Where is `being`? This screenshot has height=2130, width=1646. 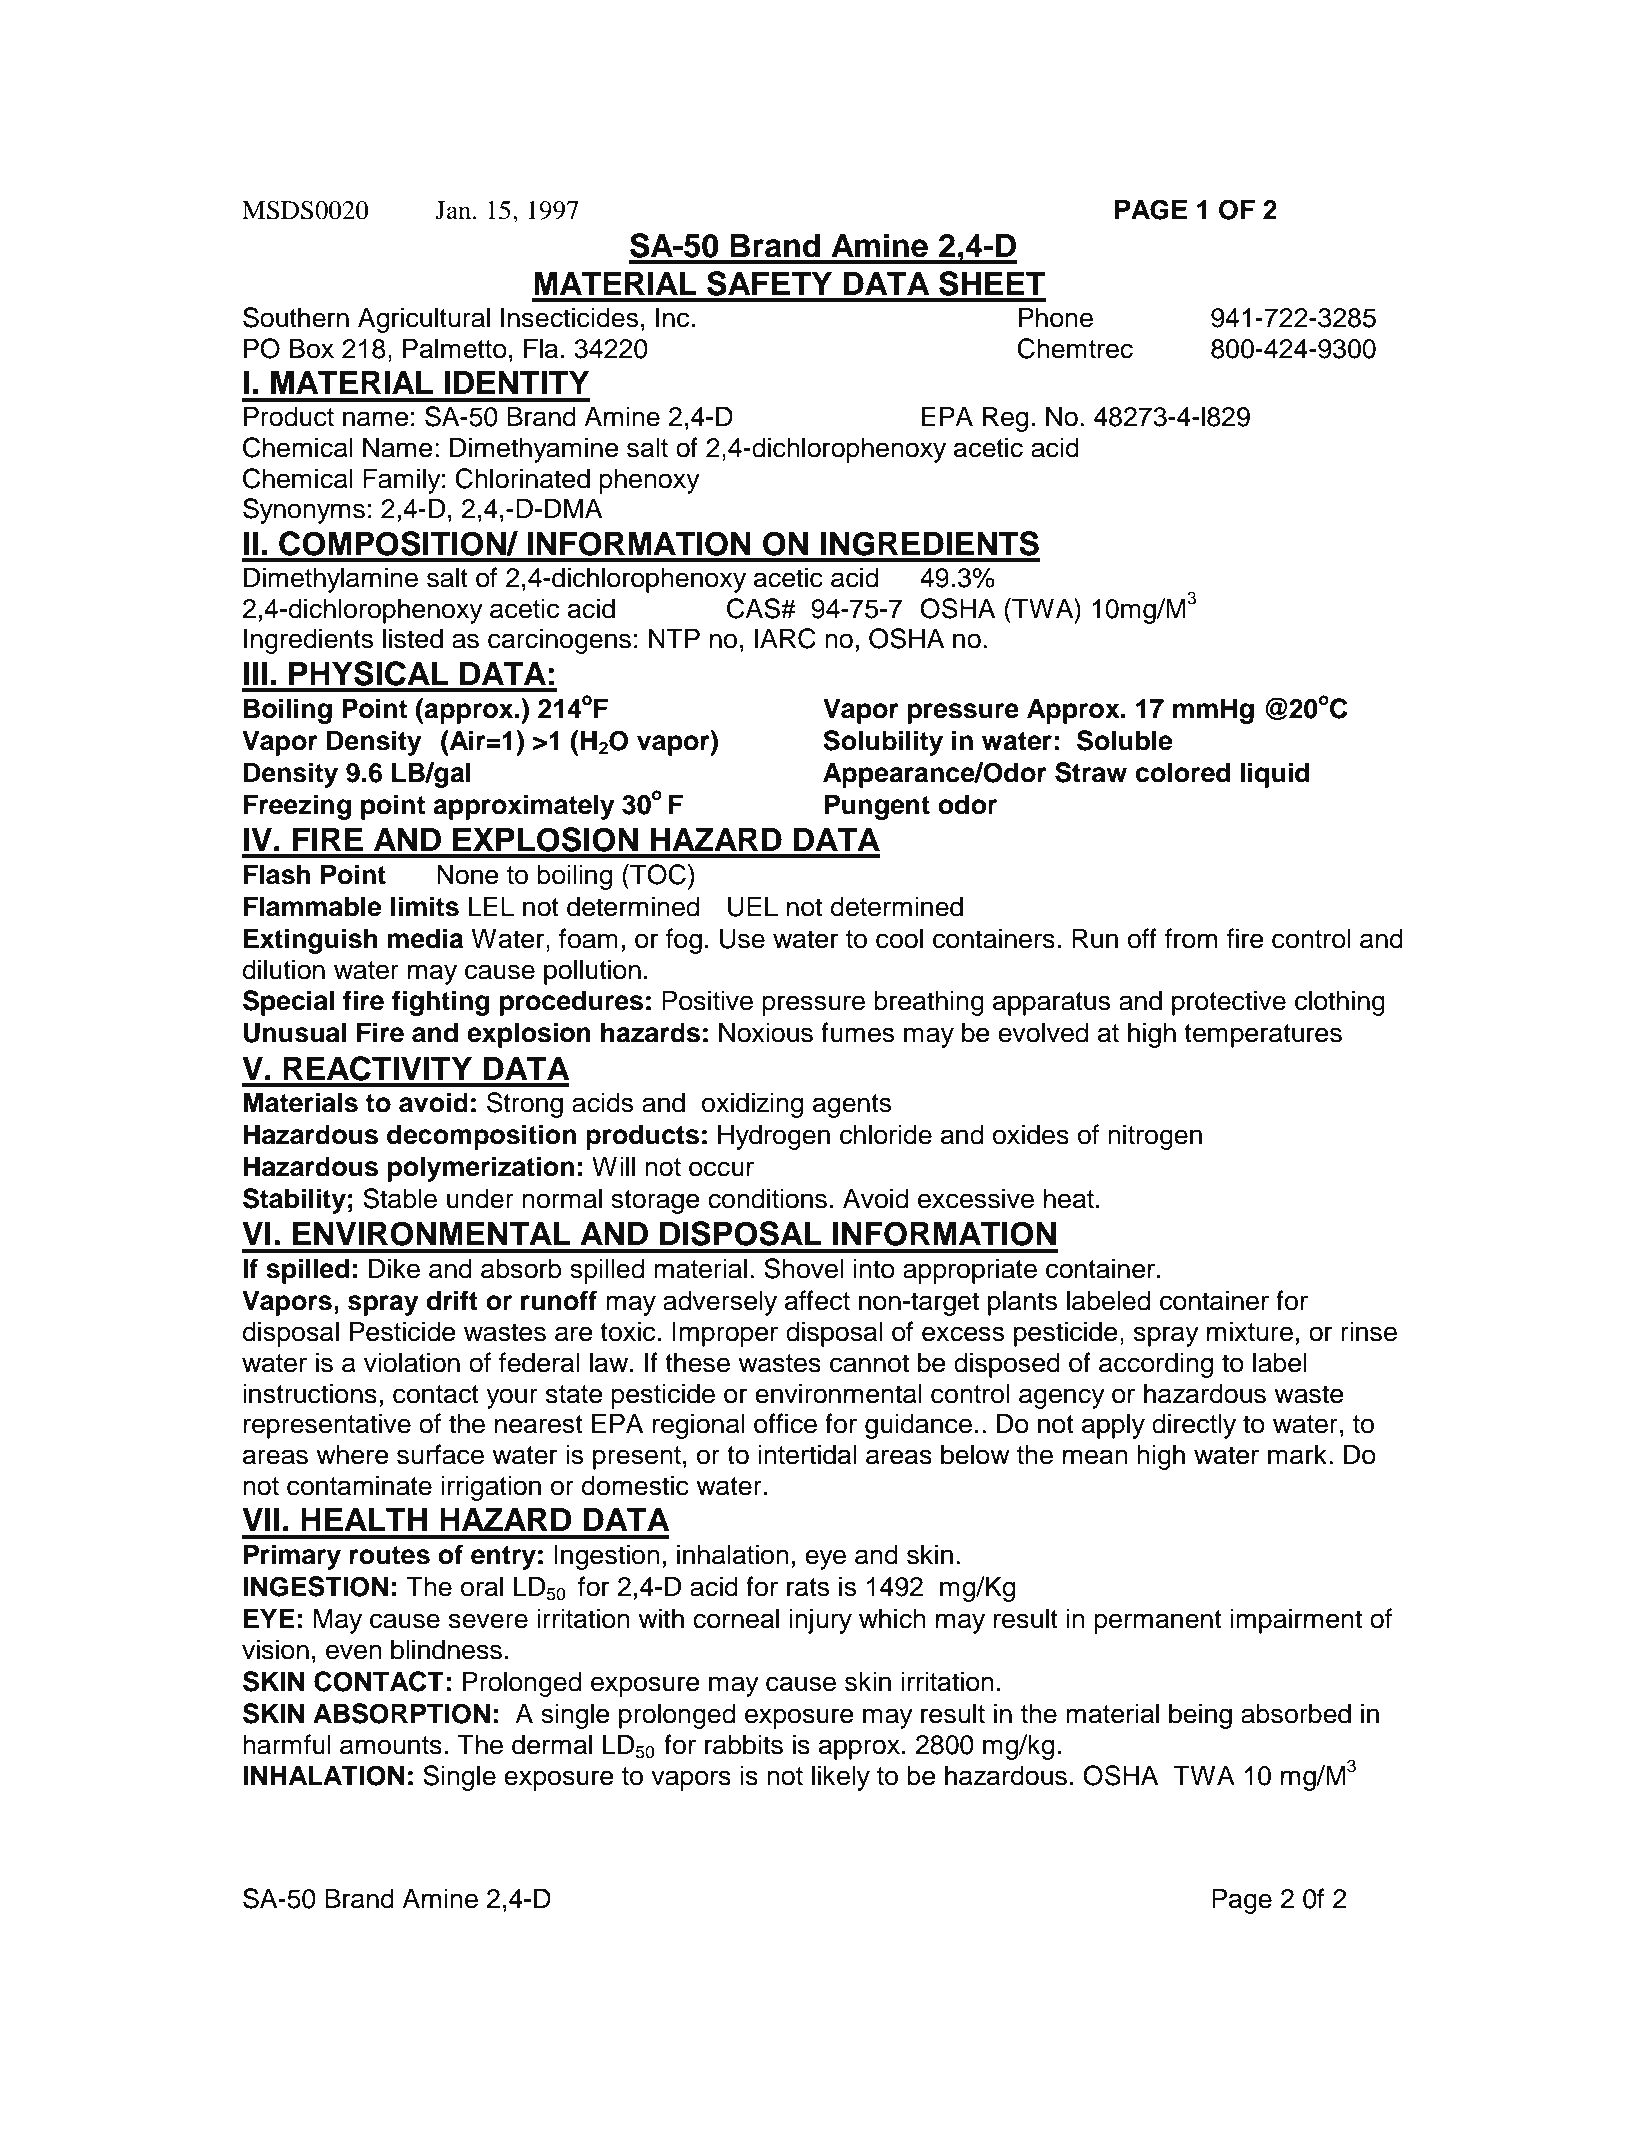 being is located at coordinates (1200, 1716).
